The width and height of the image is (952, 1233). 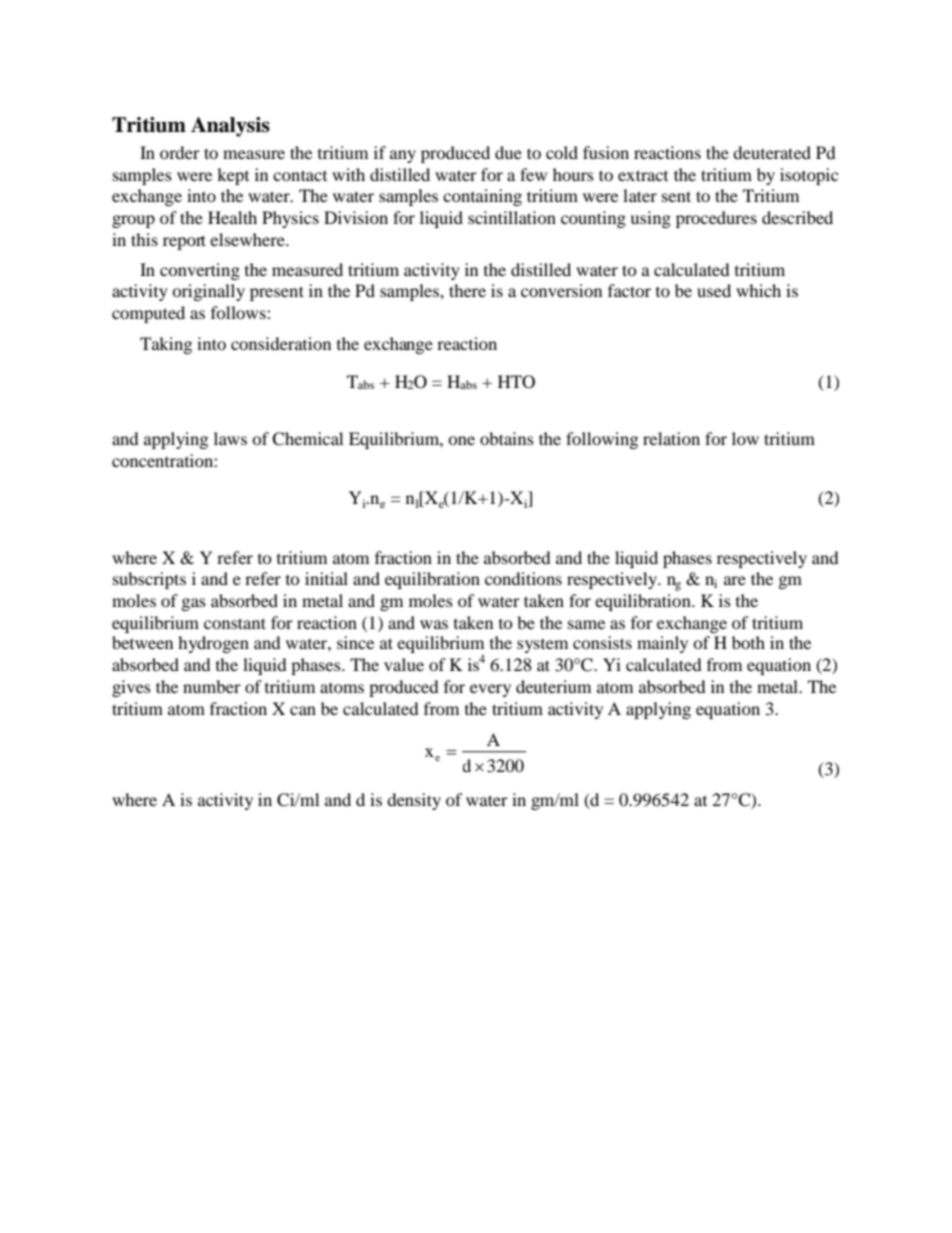 I want to click on order, so click(x=180, y=152).
